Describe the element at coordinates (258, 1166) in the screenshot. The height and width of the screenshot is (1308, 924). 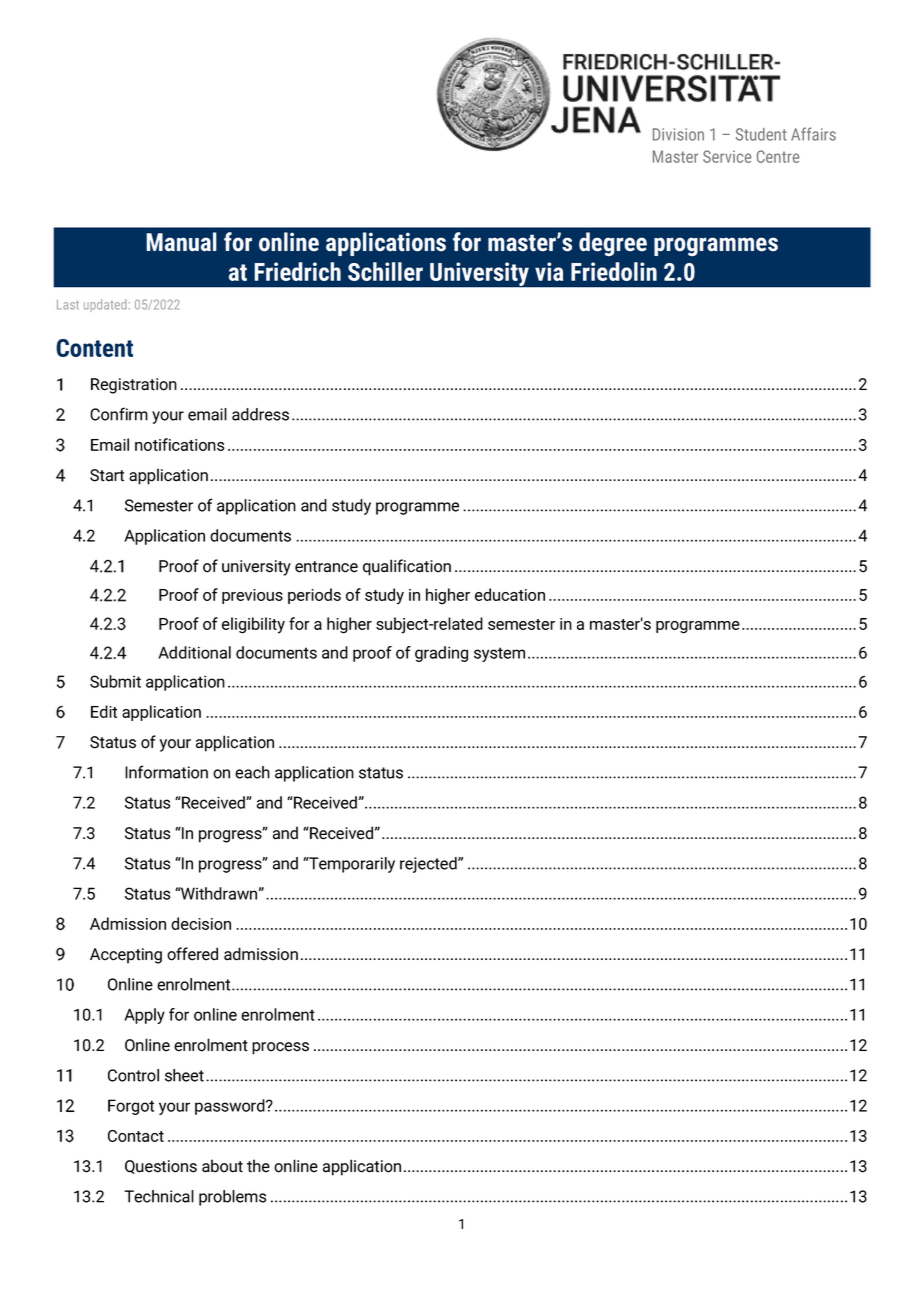
I see `the` at that location.
